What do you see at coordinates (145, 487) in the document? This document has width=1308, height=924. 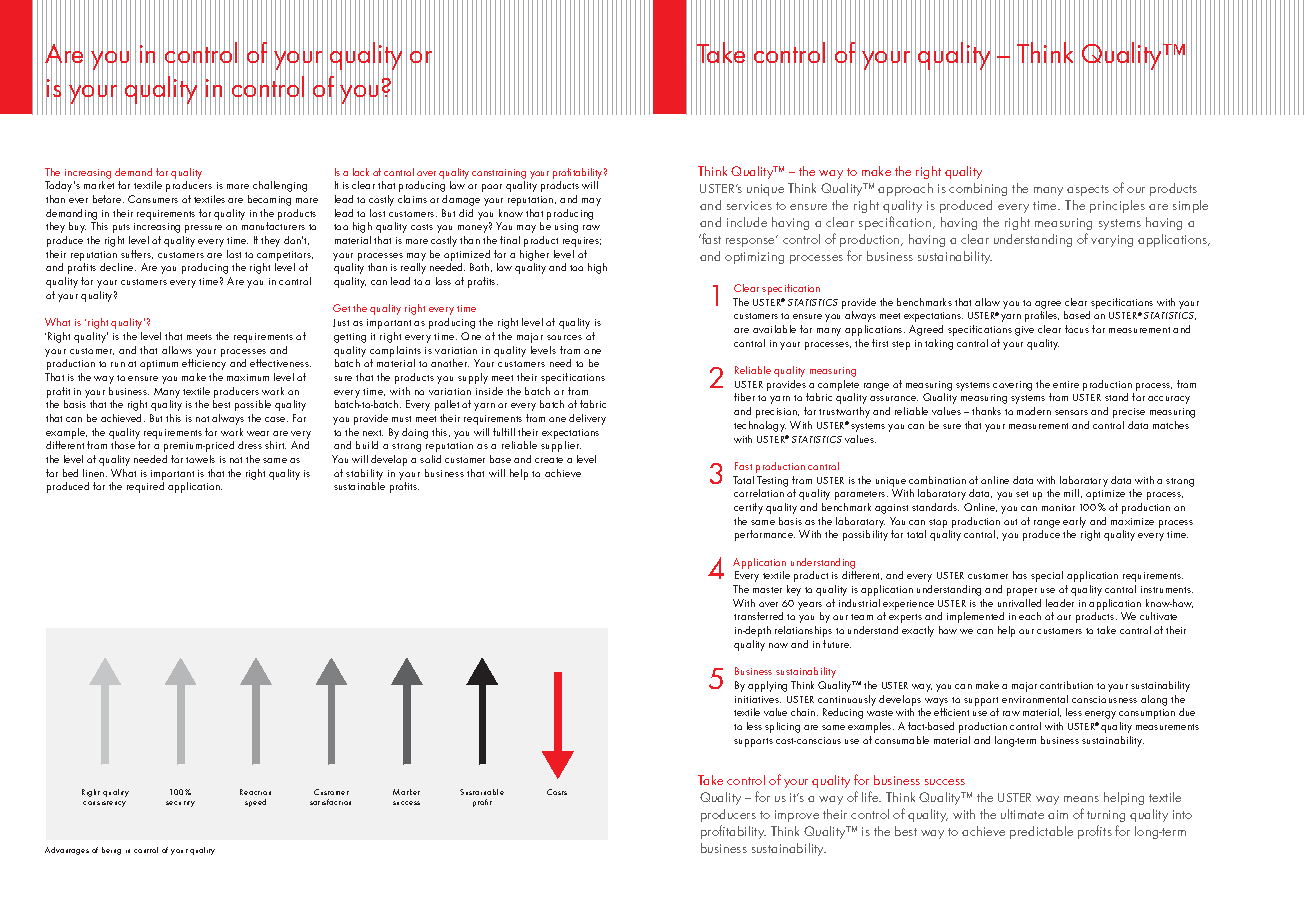 I see `required` at bounding box center [145, 487].
